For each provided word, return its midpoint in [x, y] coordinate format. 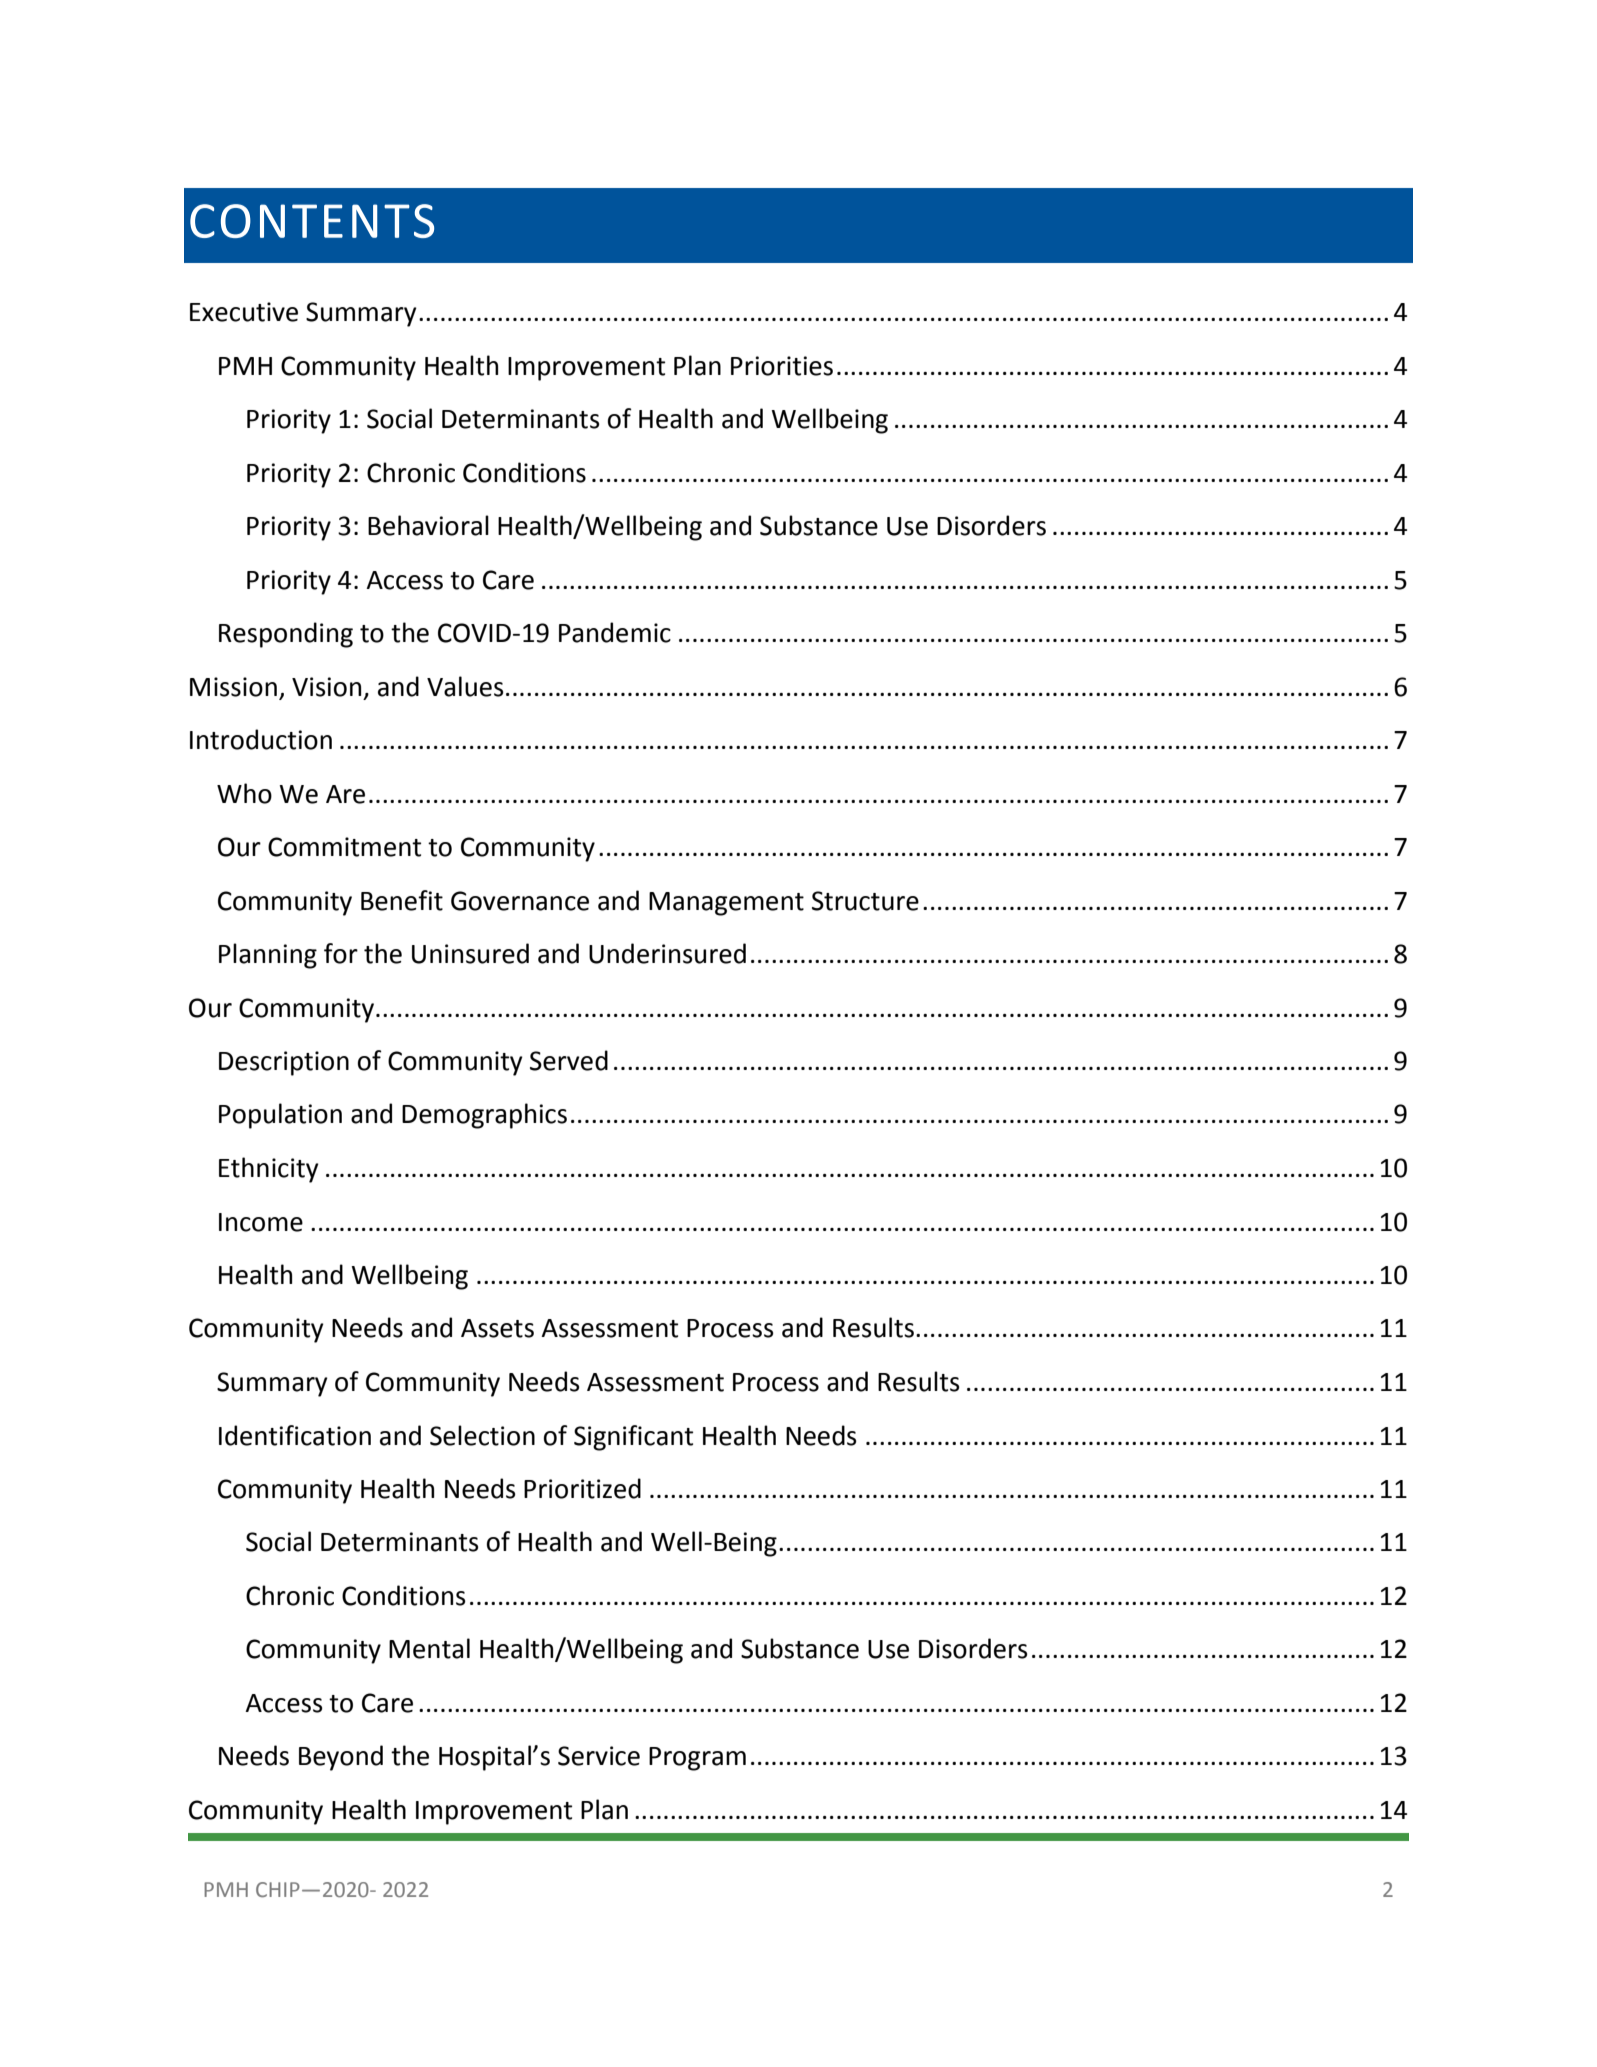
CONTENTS [312, 221]
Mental [429, 1648]
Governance [520, 901]
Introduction [261, 739]
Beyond [341, 1758]
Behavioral [428, 525]
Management [726, 904]
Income [261, 1222]
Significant [633, 1438]
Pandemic [615, 632]
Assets [497, 1328]
